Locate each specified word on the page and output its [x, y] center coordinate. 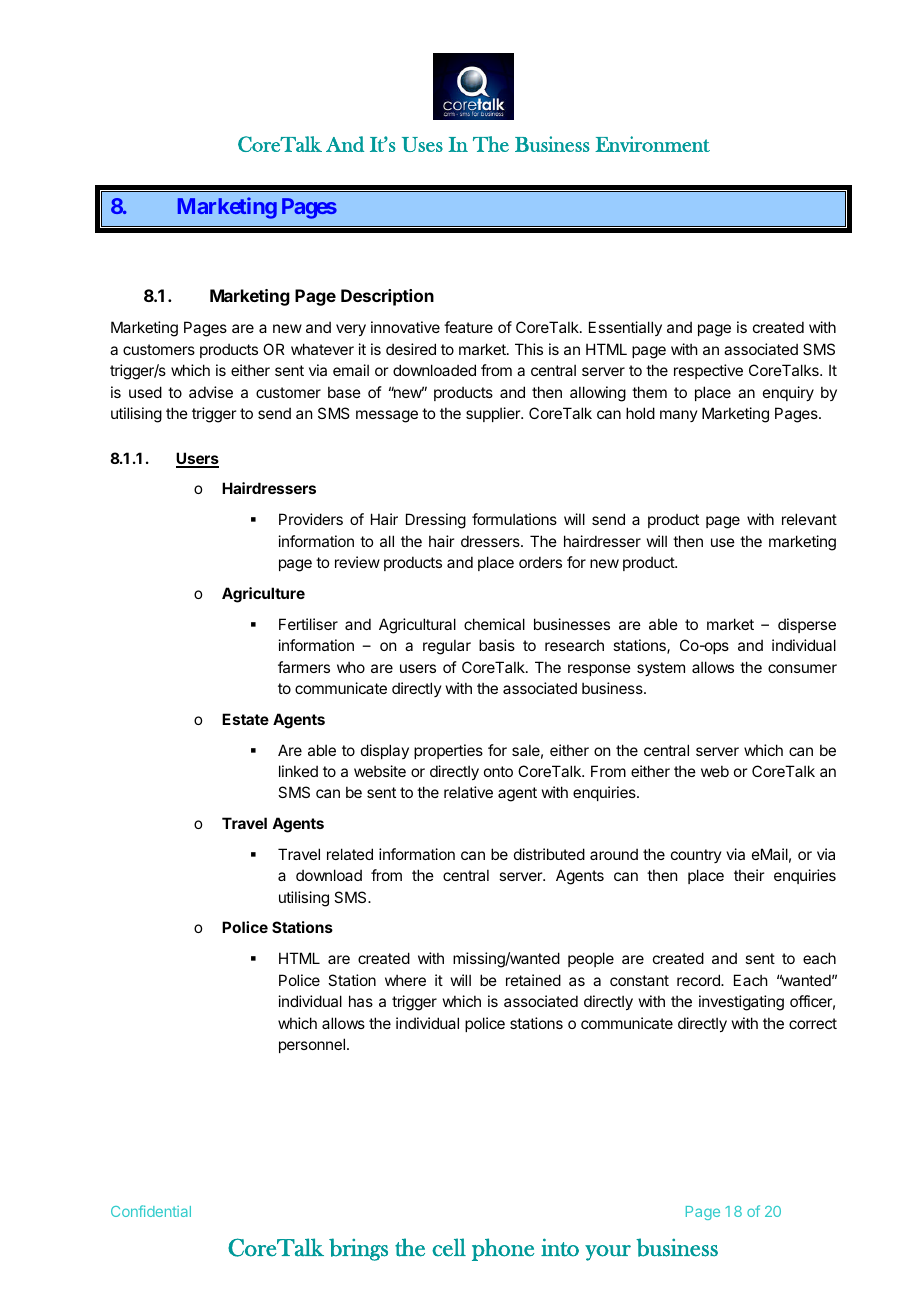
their [749, 875]
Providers [311, 519]
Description [387, 297]
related [350, 854]
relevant [809, 519]
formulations [514, 519]
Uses [422, 144]
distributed [549, 854]
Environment [652, 144]
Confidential [151, 1211]
